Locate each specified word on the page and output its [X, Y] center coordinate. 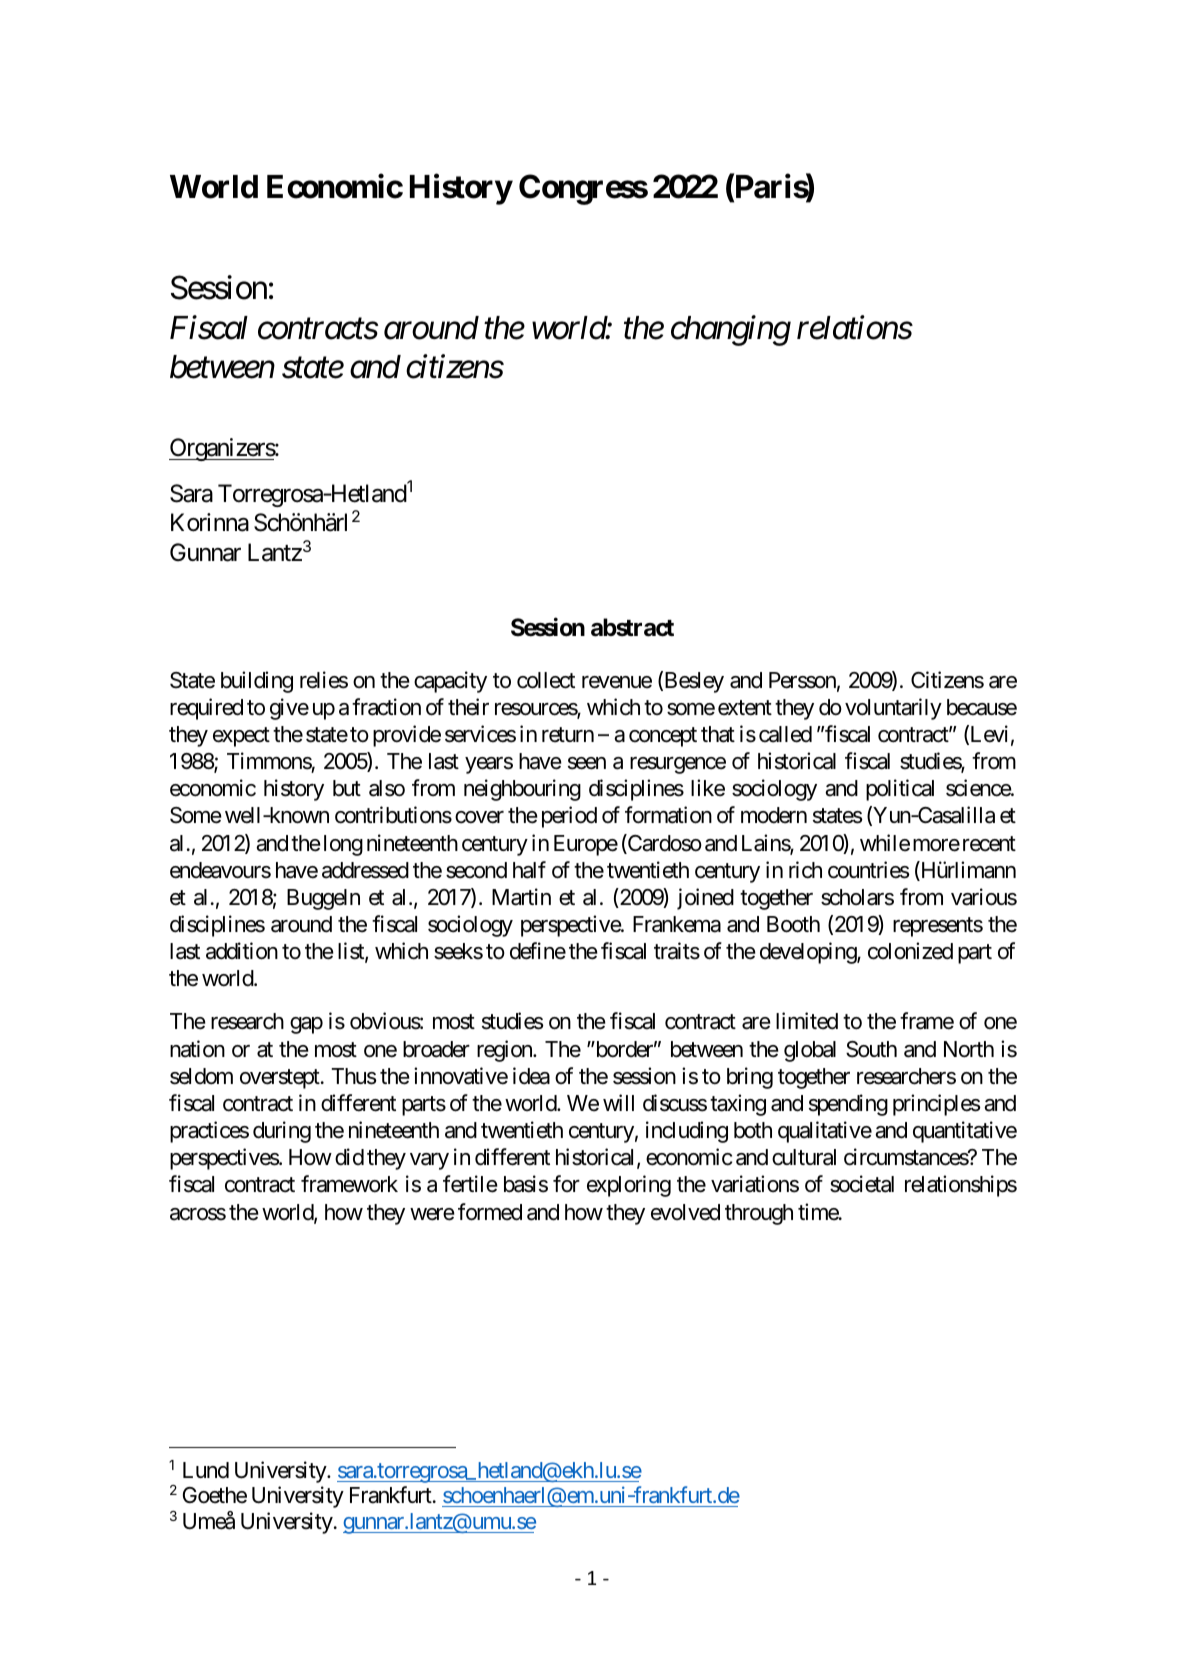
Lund [206, 1470]
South [871, 1049]
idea [531, 1076]
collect [546, 680]
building [257, 682]
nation [197, 1049]
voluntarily [893, 709]
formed [490, 1212]
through [759, 1214]
